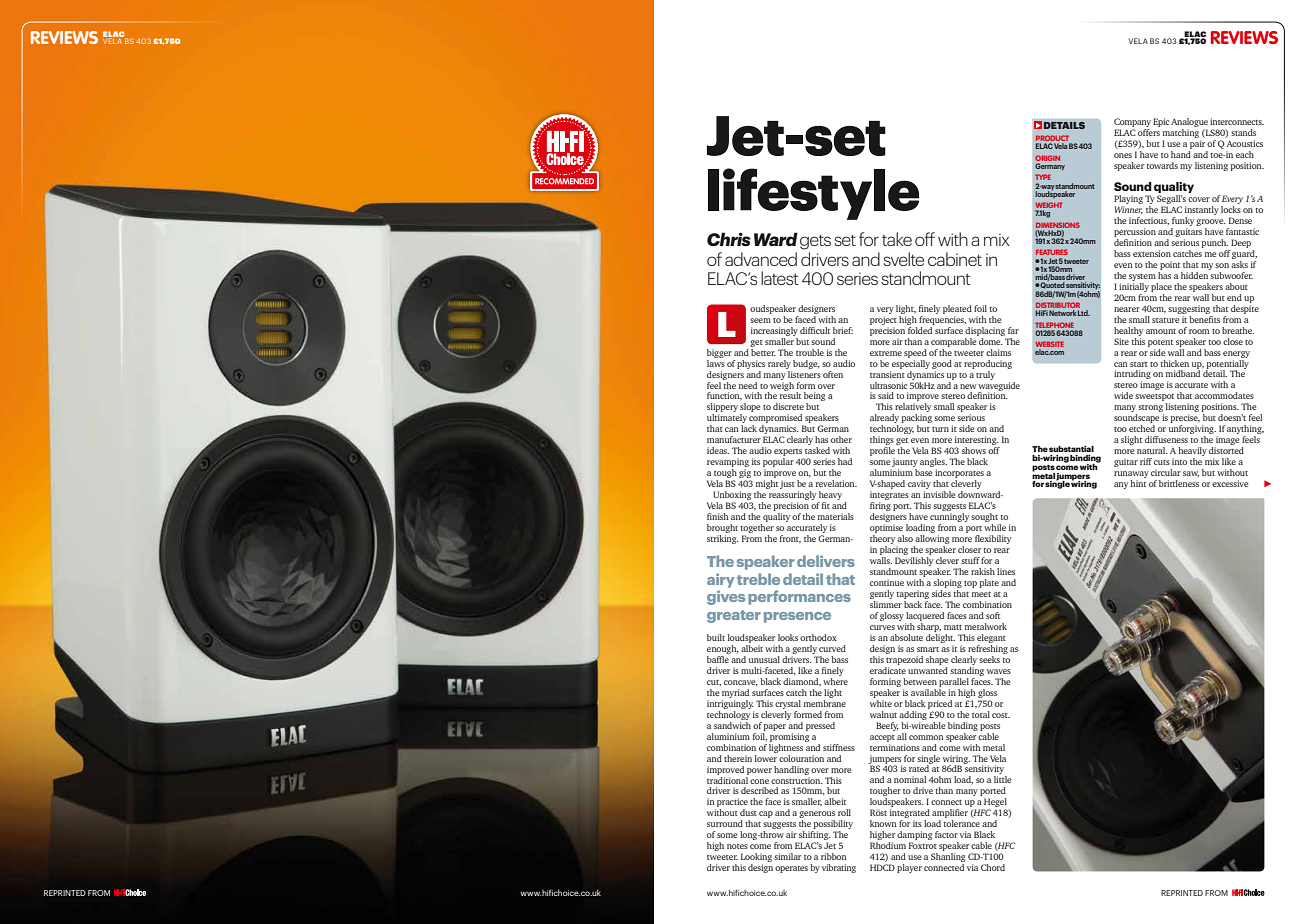  What do you see at coordinates (797, 617) in the image?
I see `presence` at bounding box center [797, 617].
